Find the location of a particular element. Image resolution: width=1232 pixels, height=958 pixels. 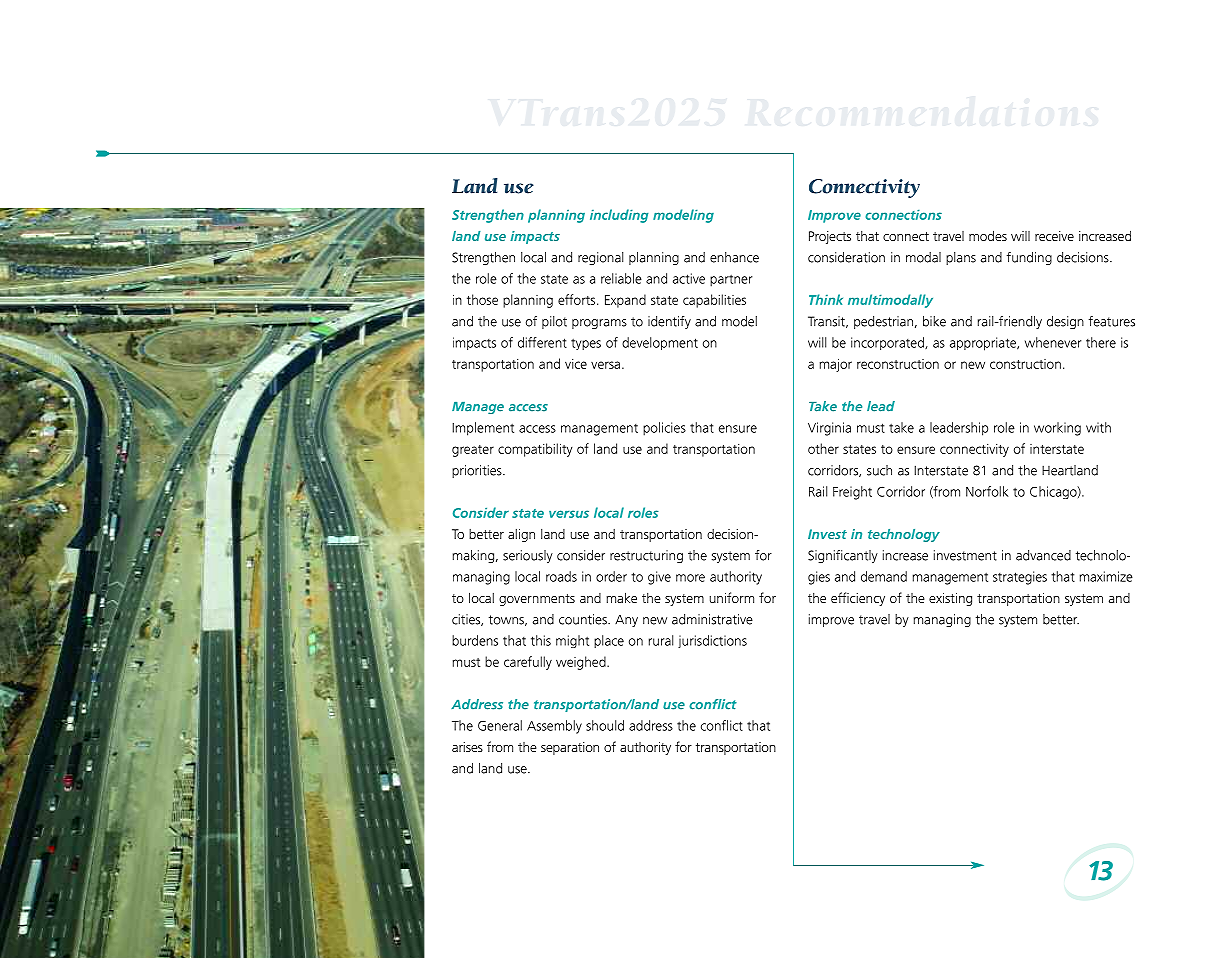

working is located at coordinates (1057, 429).
